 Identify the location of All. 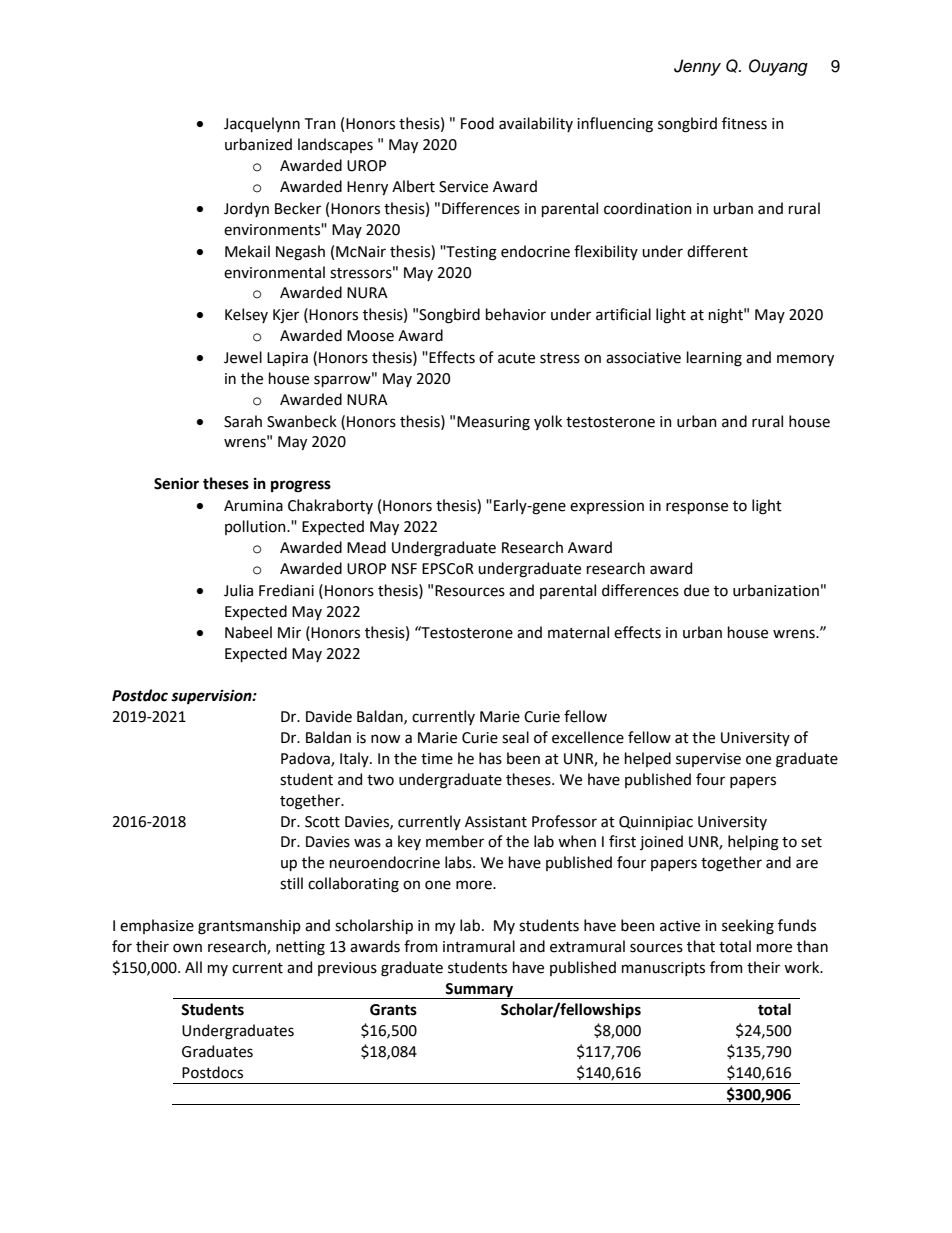
(193, 967).
